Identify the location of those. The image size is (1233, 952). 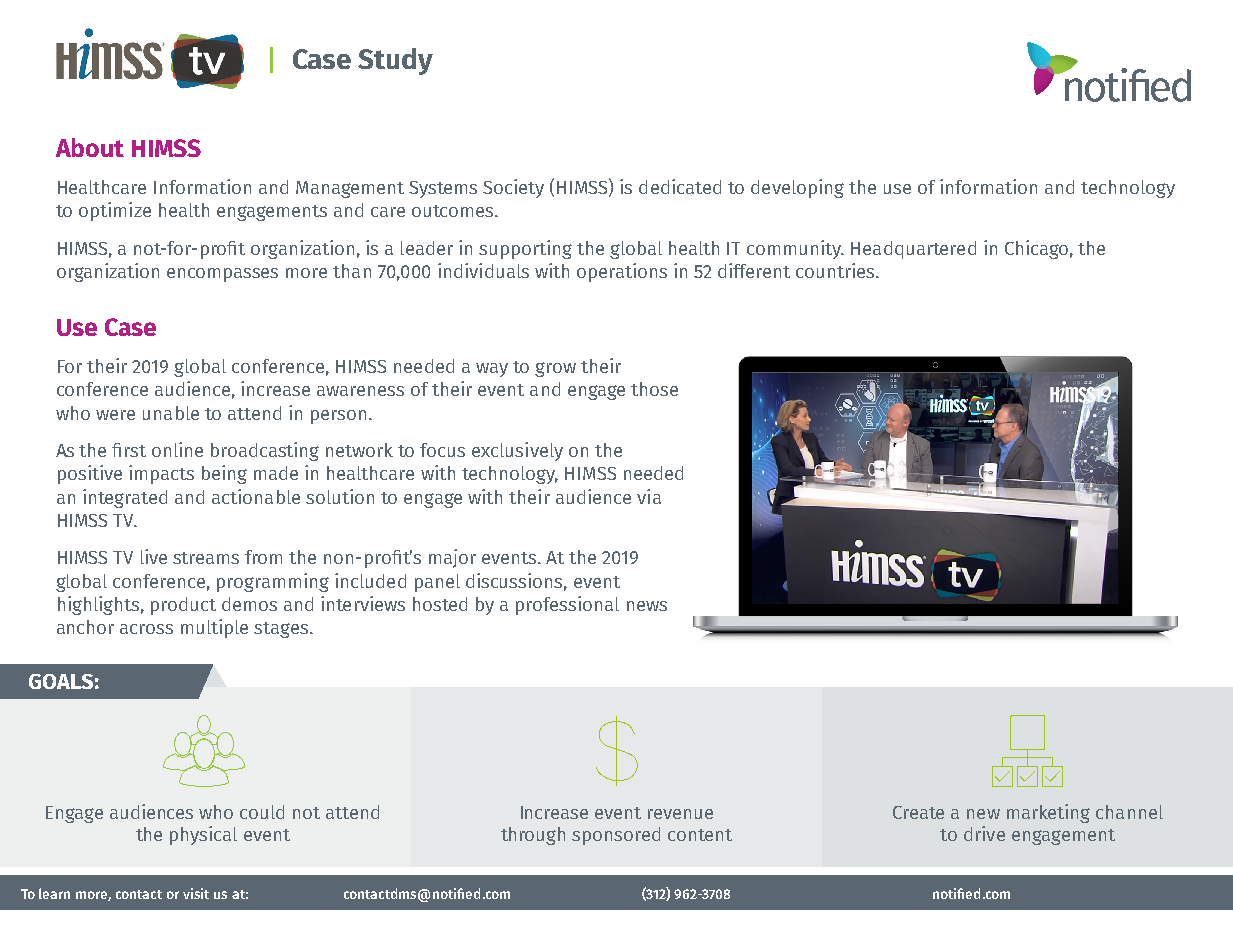
(654, 389).
